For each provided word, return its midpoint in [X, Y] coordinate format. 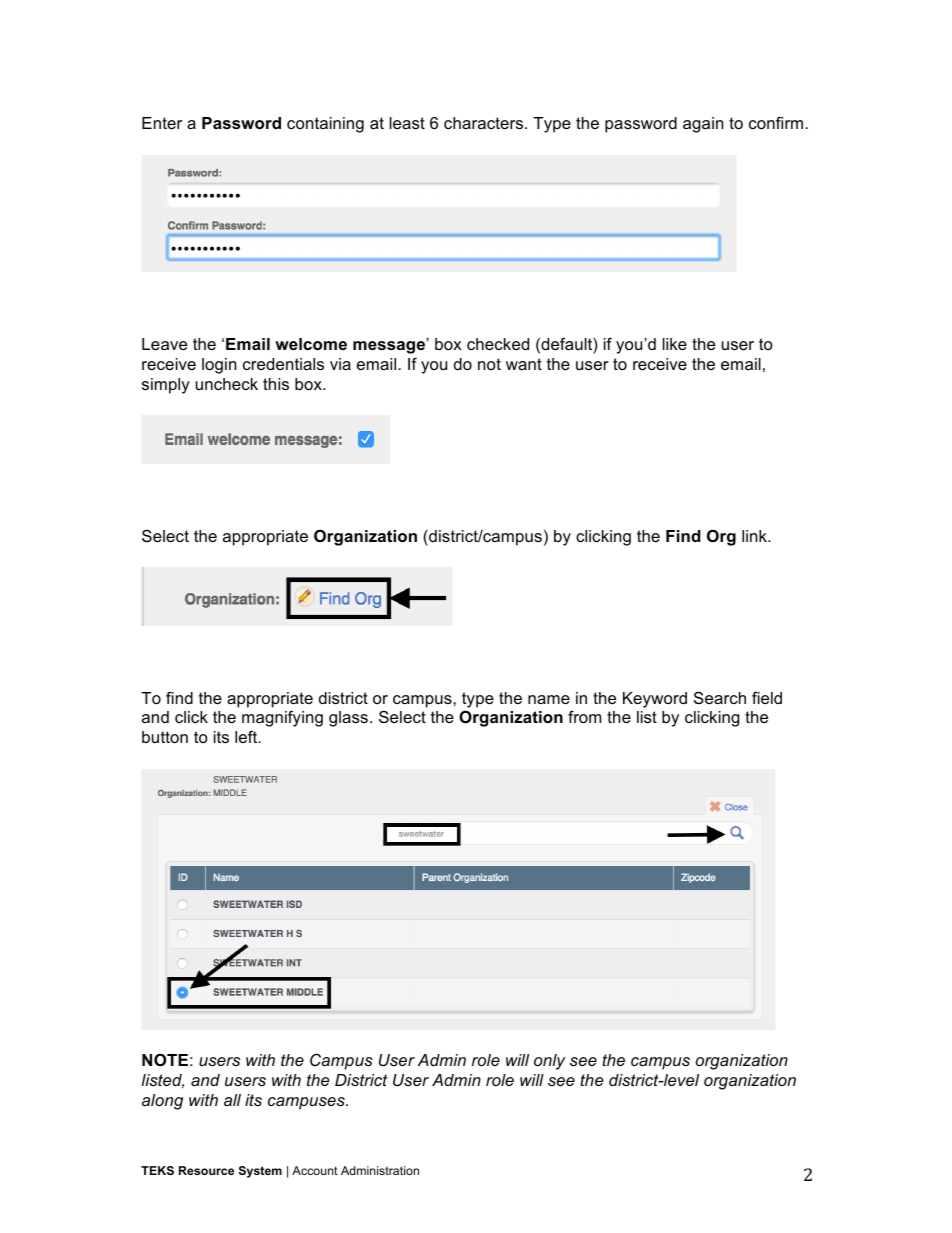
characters [485, 123]
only [549, 1062]
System [260, 1172]
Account [315, 1170]
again [703, 125]
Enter [162, 123]
